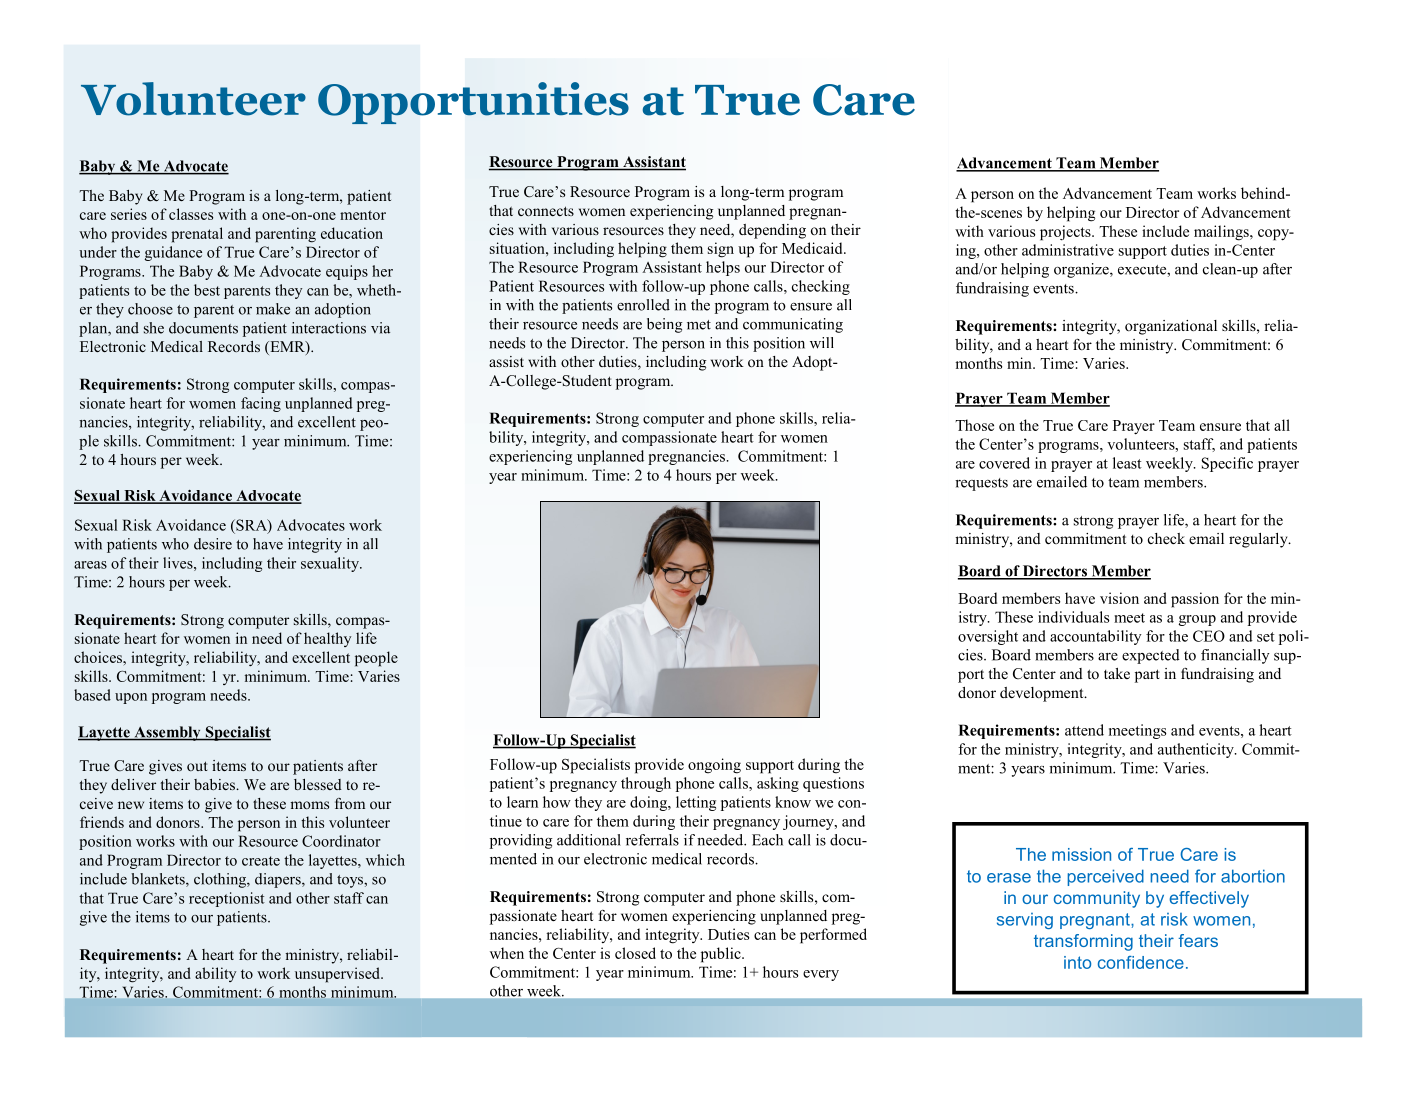 Image resolution: width=1427 pixels, height=1102 pixels. I want to click on unsupervised, so click(338, 975).
